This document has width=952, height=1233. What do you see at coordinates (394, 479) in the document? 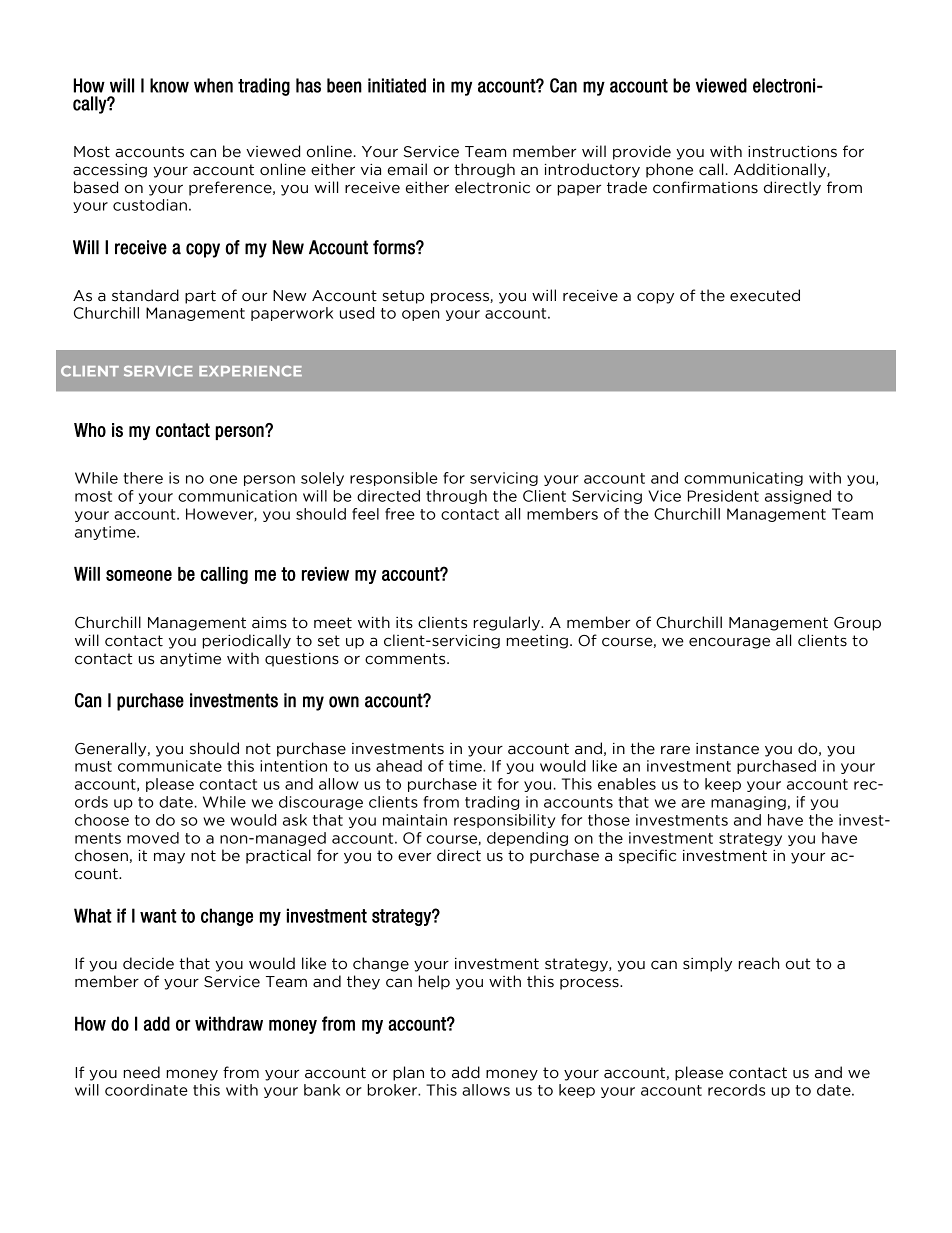
I see `responsible` at bounding box center [394, 479].
